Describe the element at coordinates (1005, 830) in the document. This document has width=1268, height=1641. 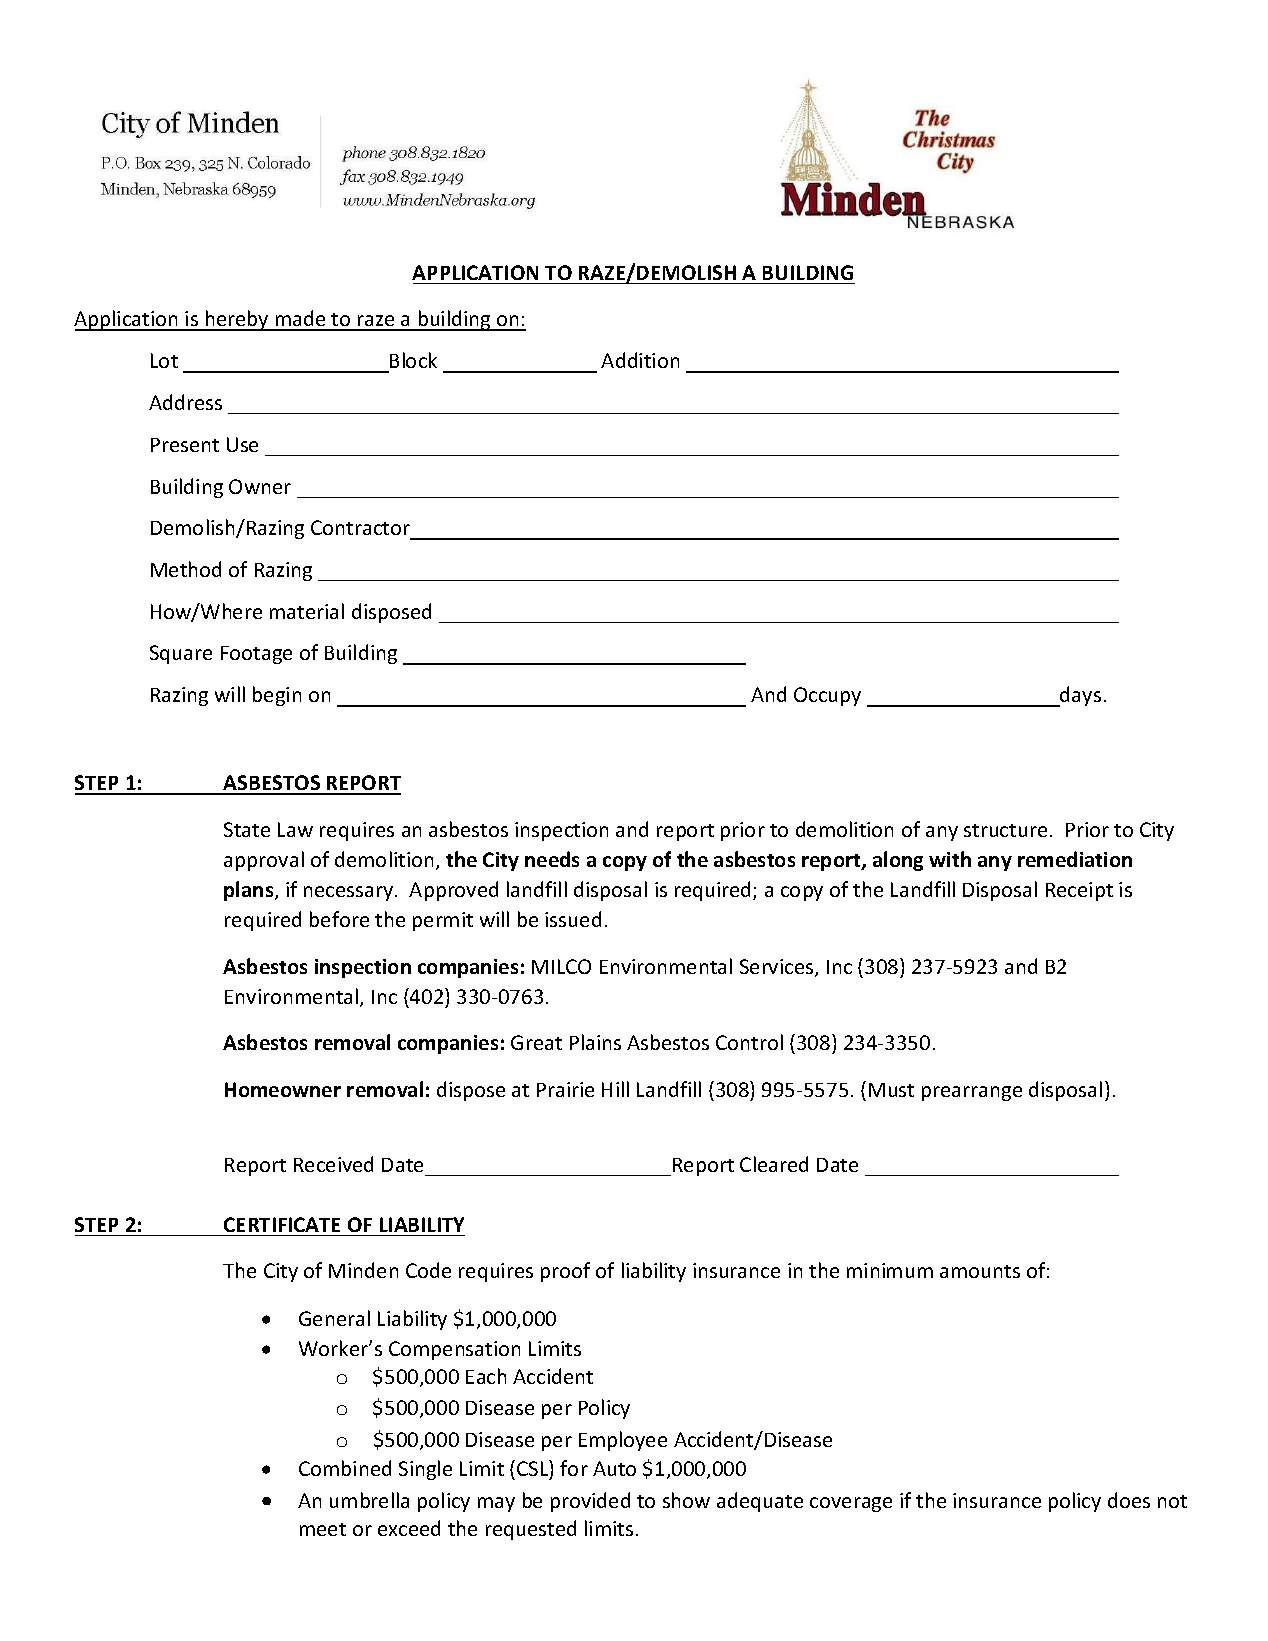
I see `structure` at that location.
